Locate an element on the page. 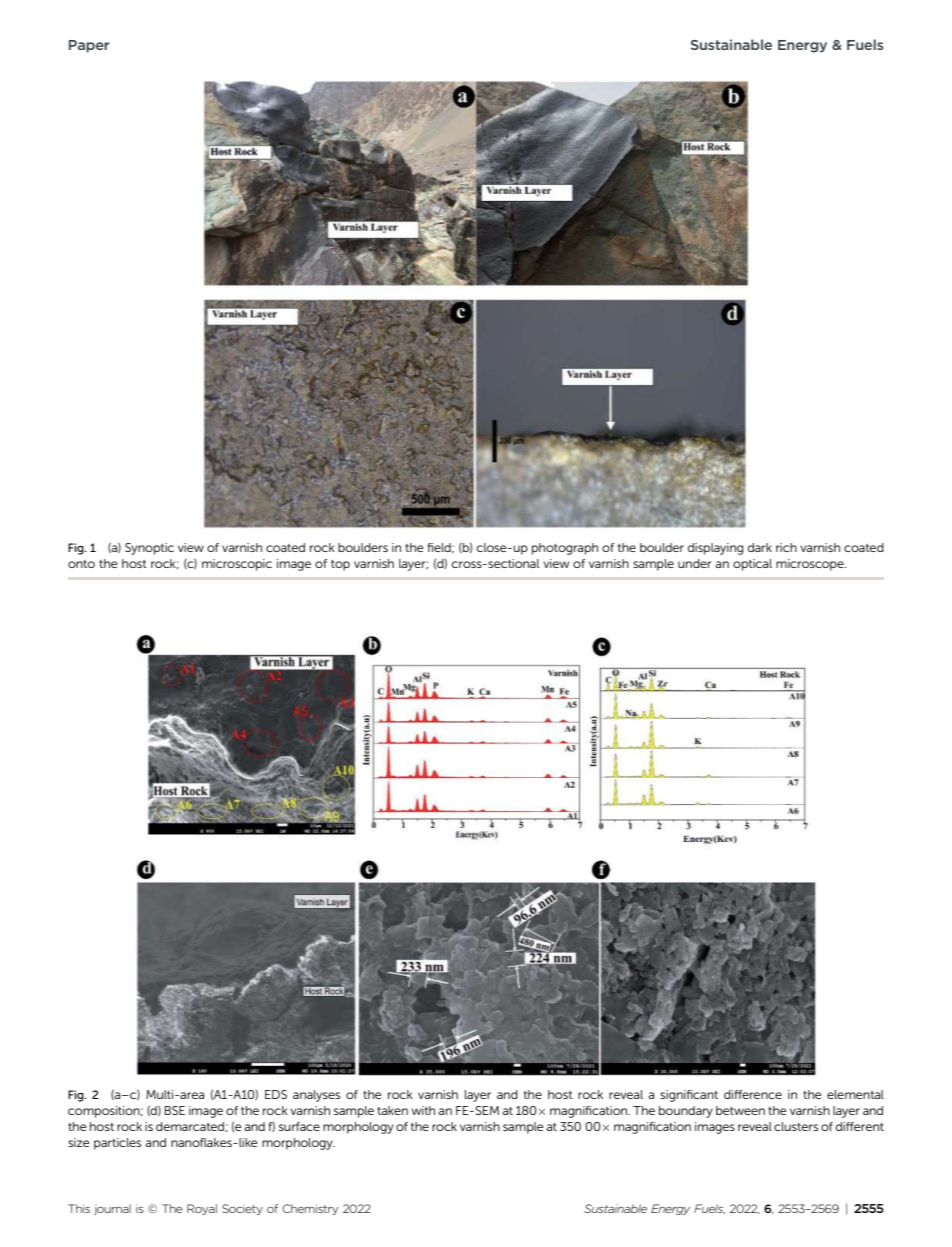  photograph is located at coordinates (565, 549).
